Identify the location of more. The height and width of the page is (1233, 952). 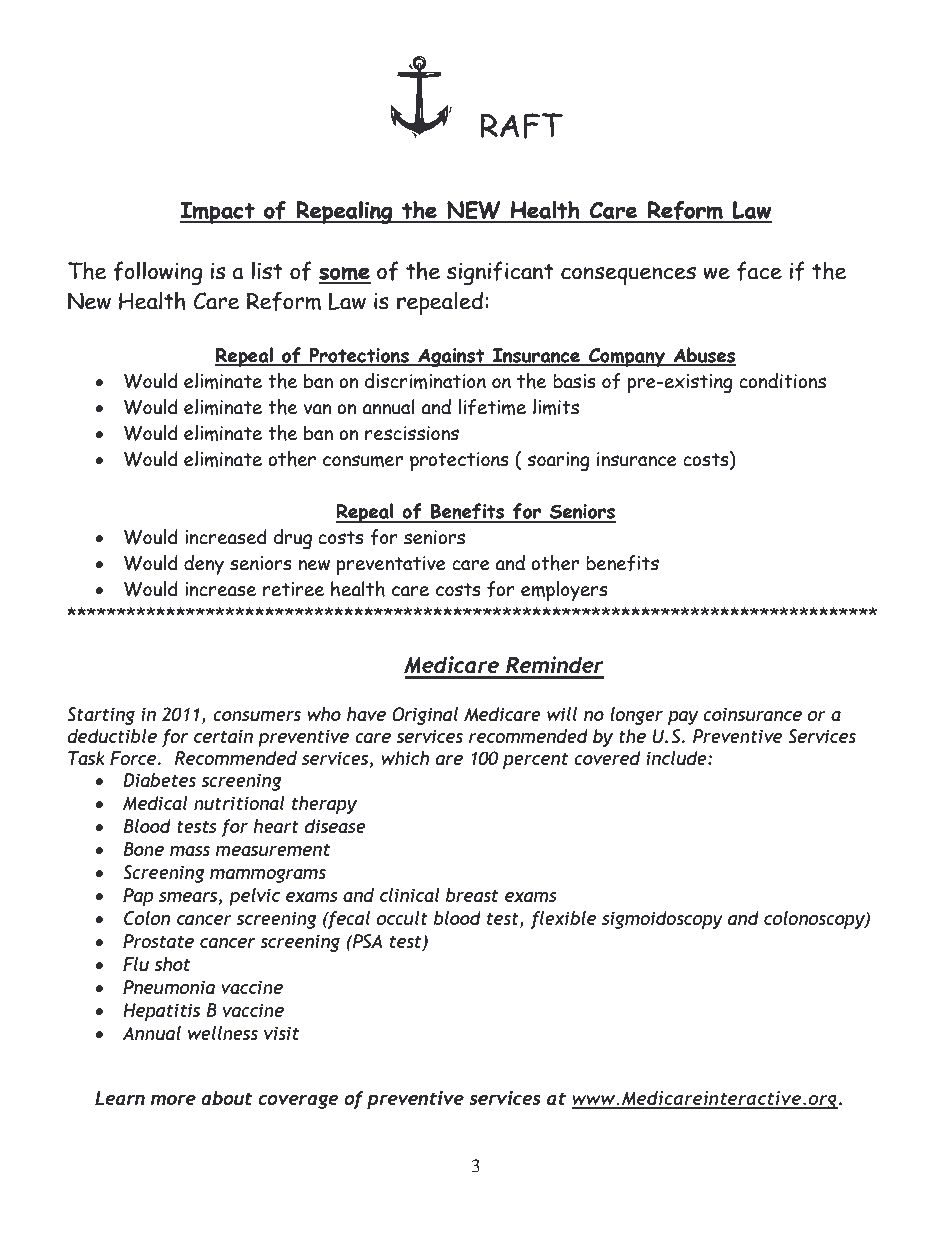
(173, 1100).
